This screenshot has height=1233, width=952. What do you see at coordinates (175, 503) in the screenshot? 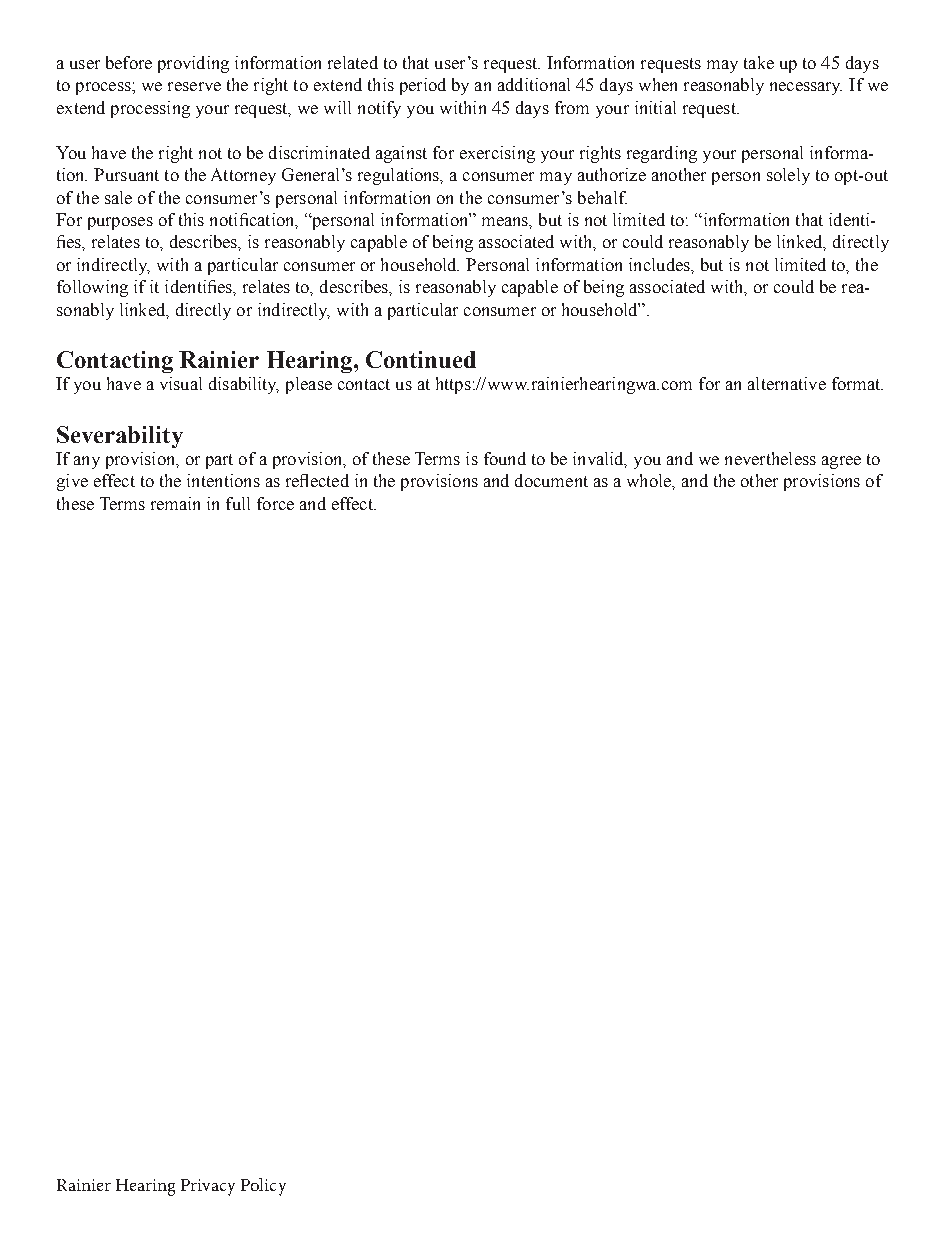
I see `remain` at bounding box center [175, 503].
